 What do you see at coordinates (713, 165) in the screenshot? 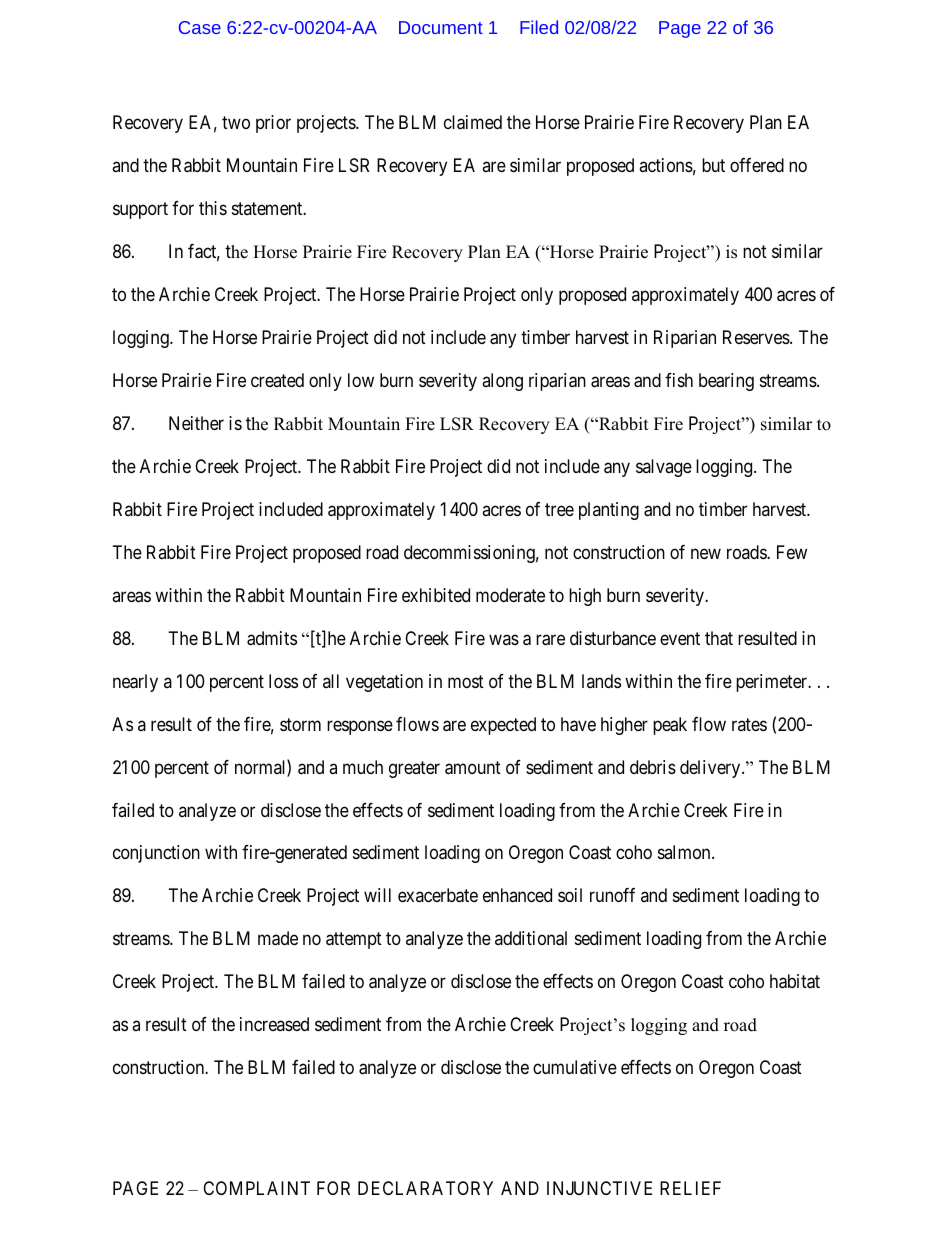
I see `but` at bounding box center [713, 165].
